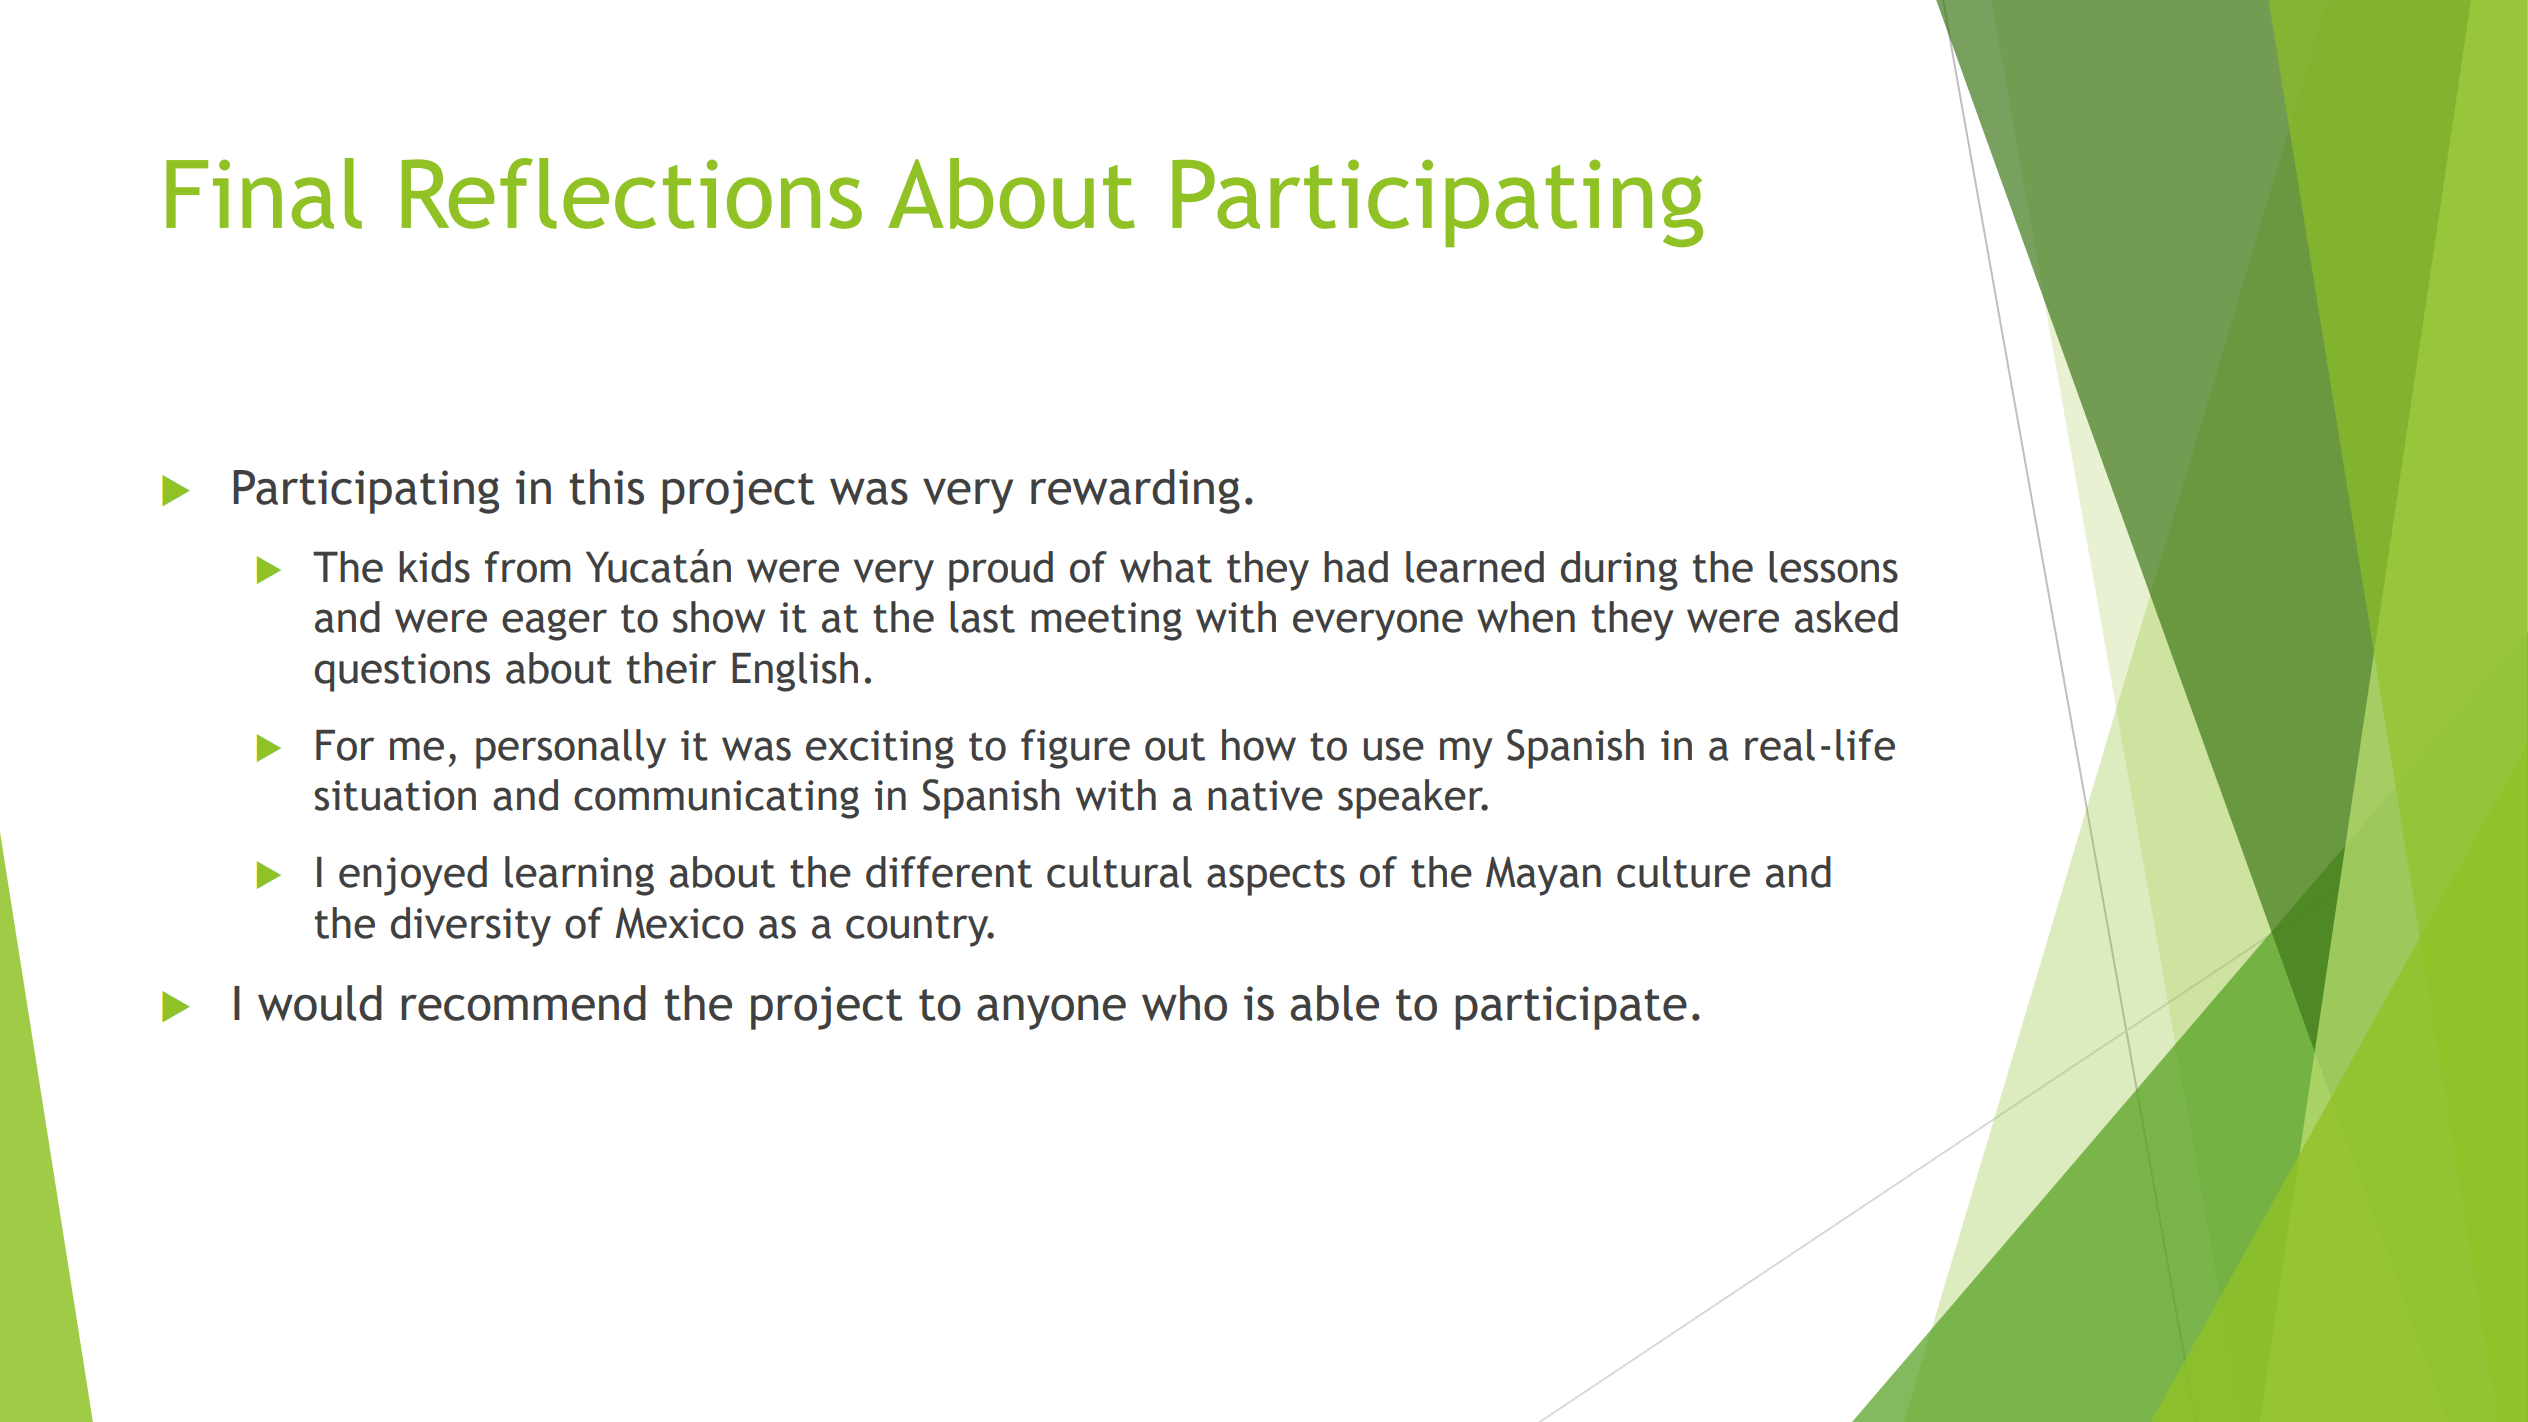  Describe the element at coordinates (1075, 749) in the screenshot. I see `figure` at that location.
